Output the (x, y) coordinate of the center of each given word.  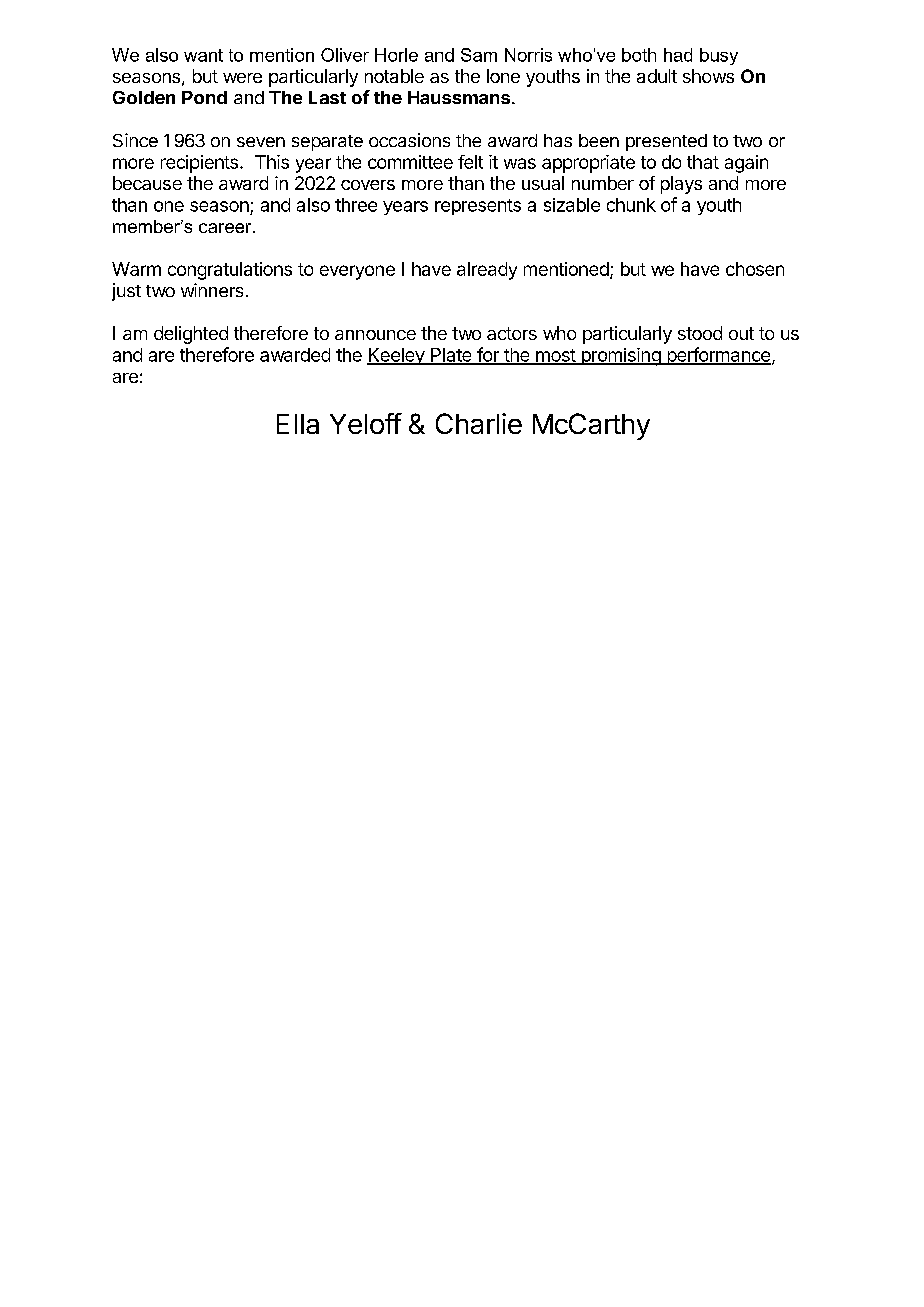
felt (470, 162)
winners (212, 290)
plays (681, 185)
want (203, 55)
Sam (479, 55)
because (147, 183)
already (487, 271)
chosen (755, 269)
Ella (298, 424)
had (678, 55)
